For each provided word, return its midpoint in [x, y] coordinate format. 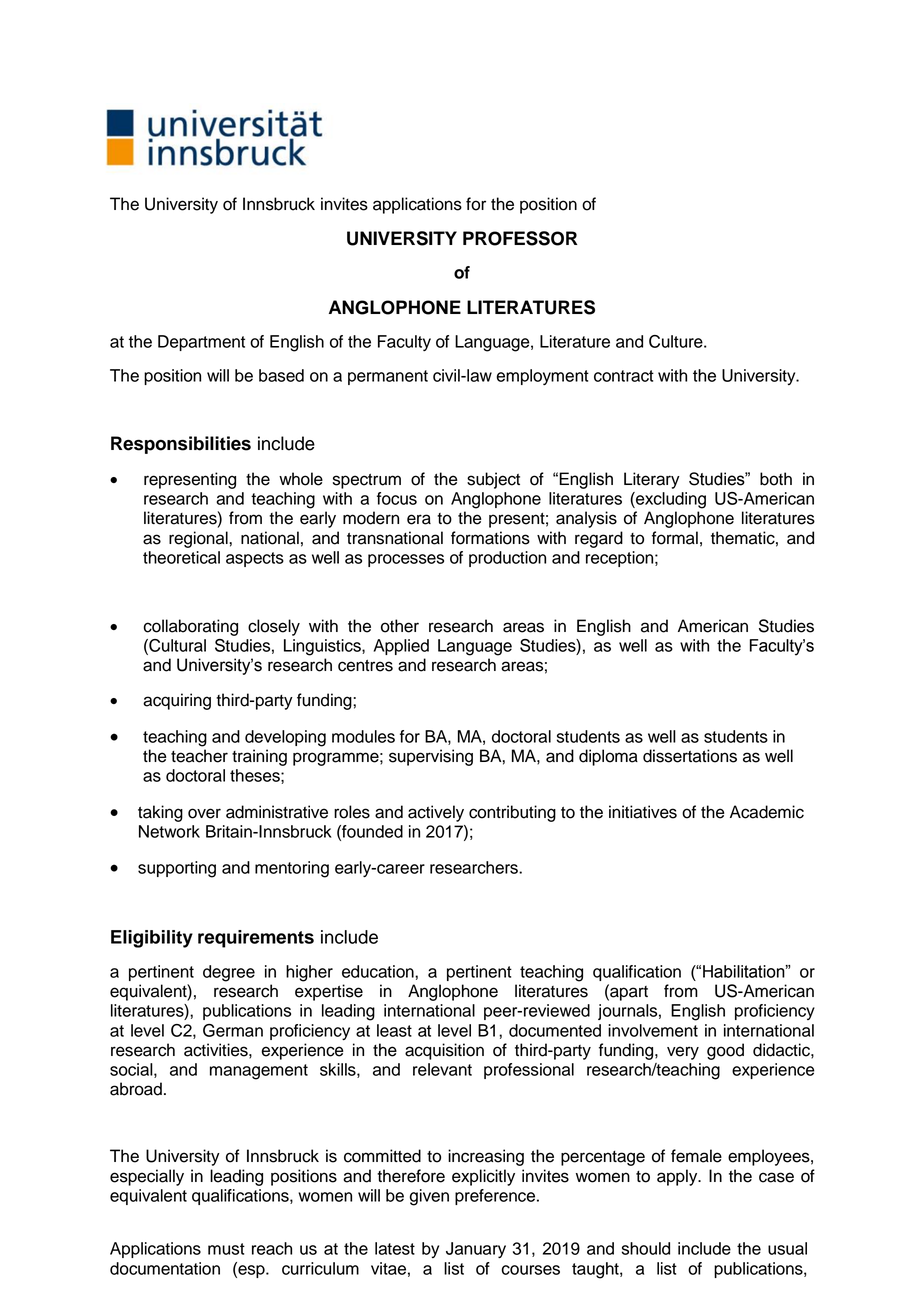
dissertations [690, 756]
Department [201, 343]
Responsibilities [181, 445]
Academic [767, 812]
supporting [177, 869]
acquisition [444, 1051]
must [226, 1249]
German [233, 1030]
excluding [670, 500]
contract [624, 376]
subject [493, 480]
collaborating [190, 627]
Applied [401, 647]
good [725, 1051]
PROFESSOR [520, 238]
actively [436, 813]
